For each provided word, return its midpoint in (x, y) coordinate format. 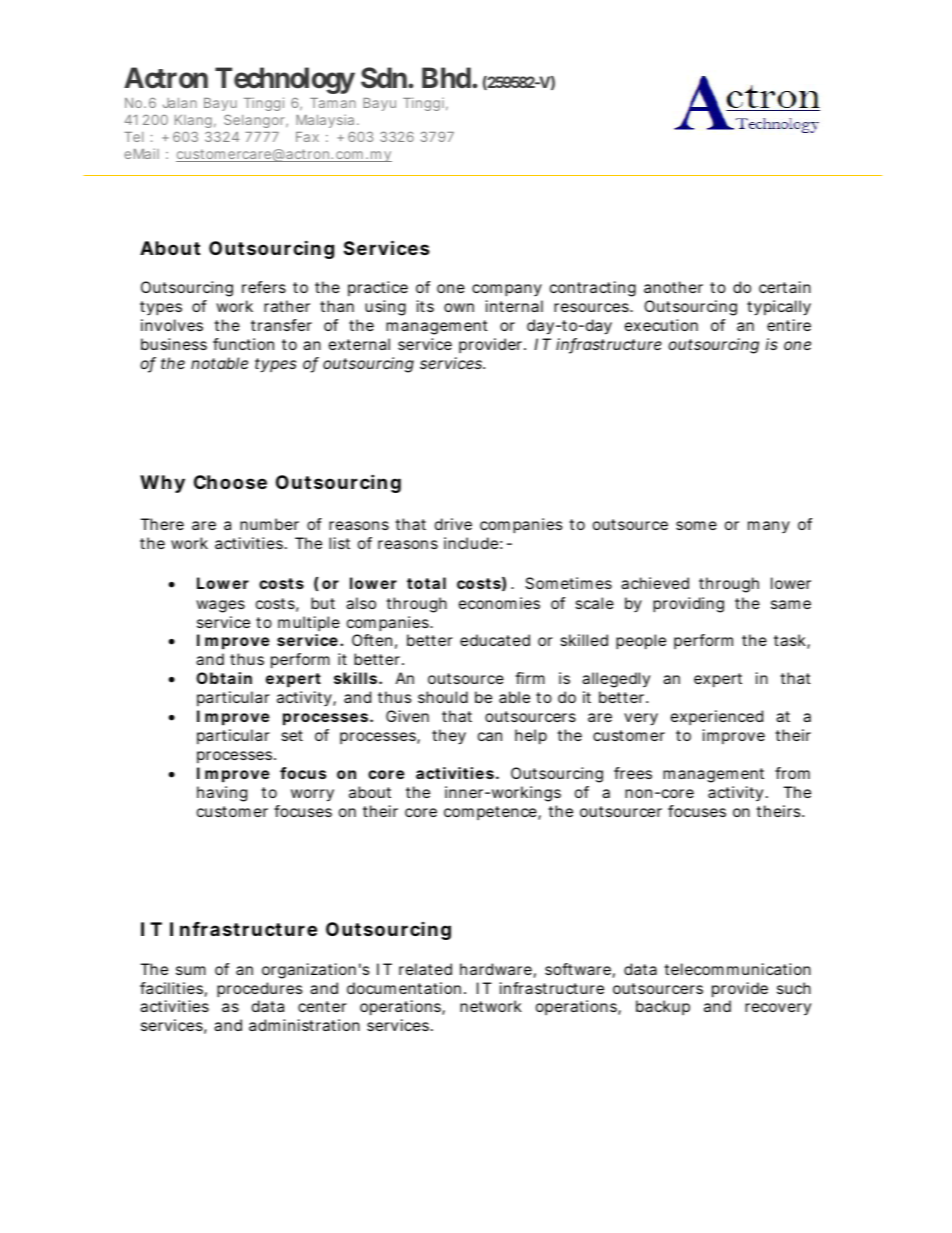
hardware (496, 969)
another (673, 287)
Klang (193, 121)
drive (453, 524)
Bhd (446, 77)
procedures (259, 990)
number (269, 524)
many (769, 527)
